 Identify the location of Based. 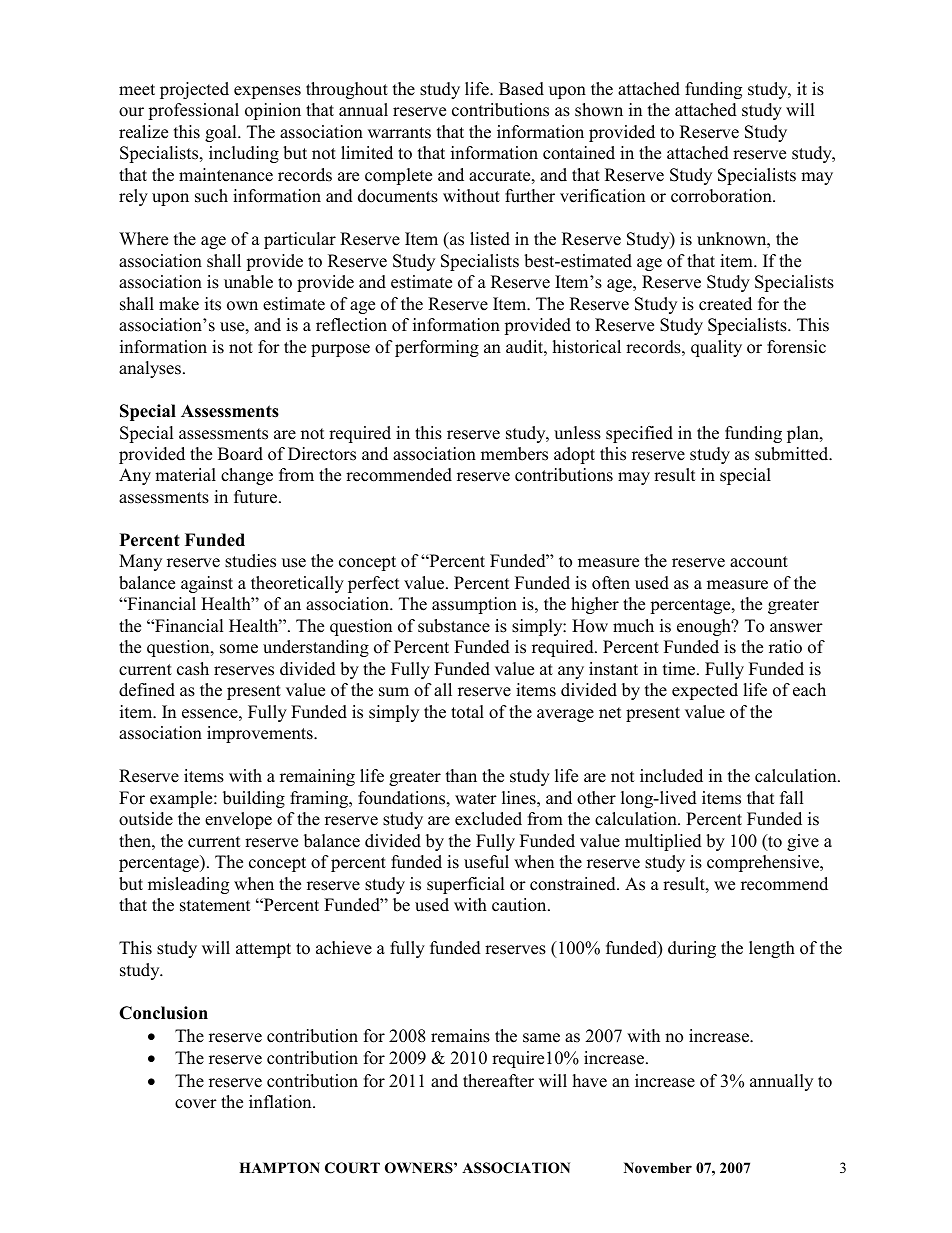
(521, 89).
